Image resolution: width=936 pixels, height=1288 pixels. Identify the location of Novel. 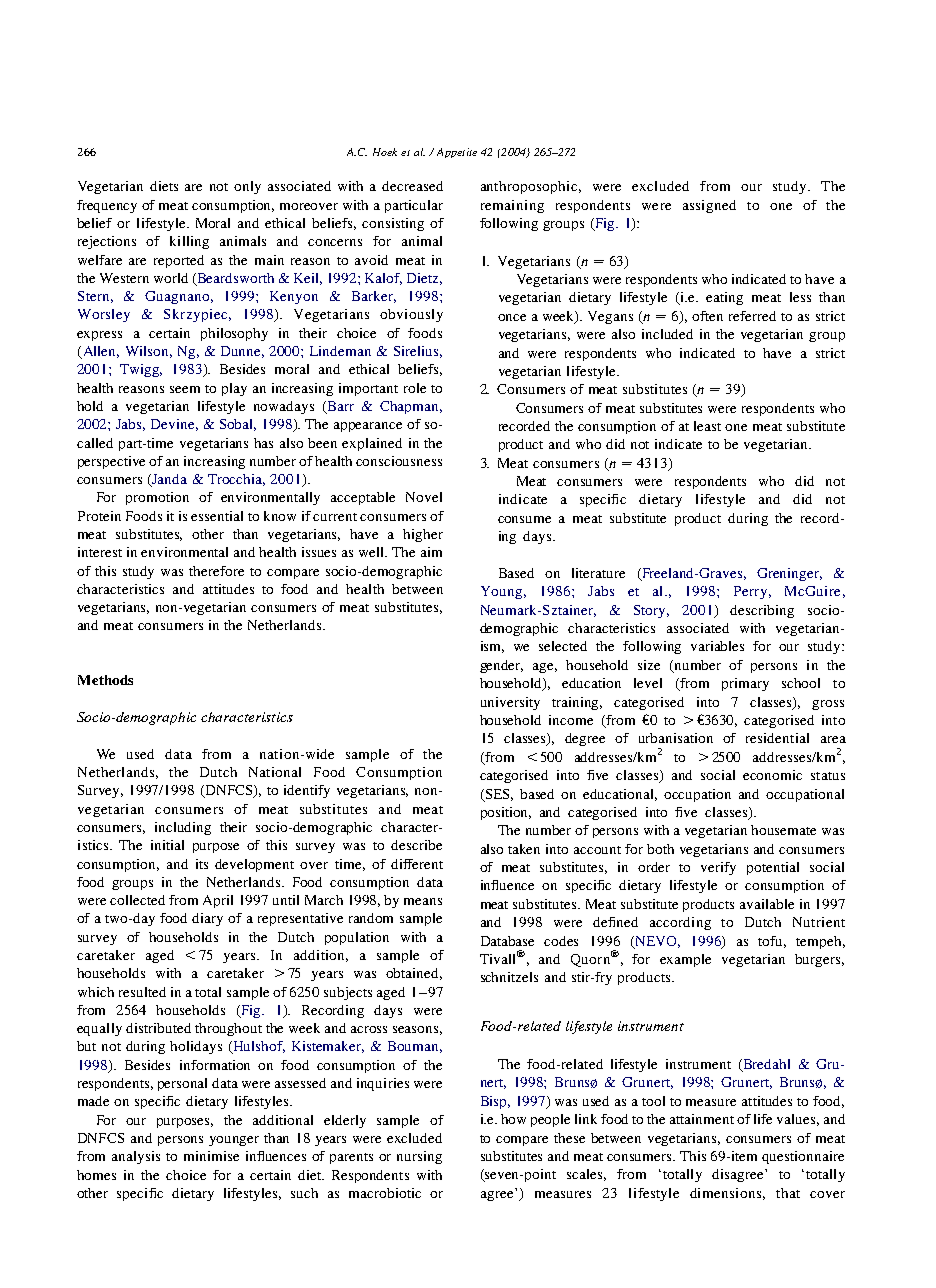
(424, 497).
